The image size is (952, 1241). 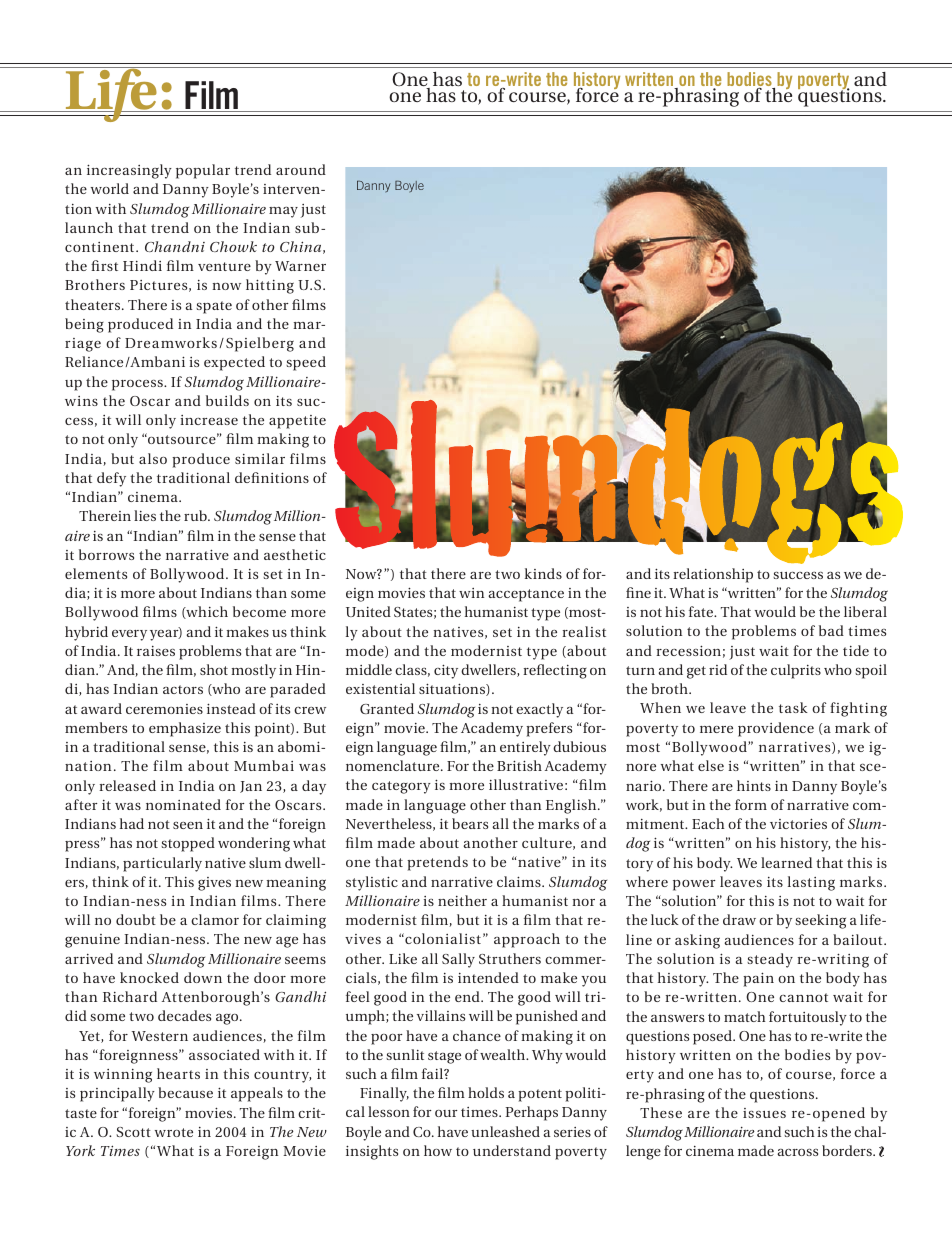 I want to click on city, so click(x=446, y=671).
